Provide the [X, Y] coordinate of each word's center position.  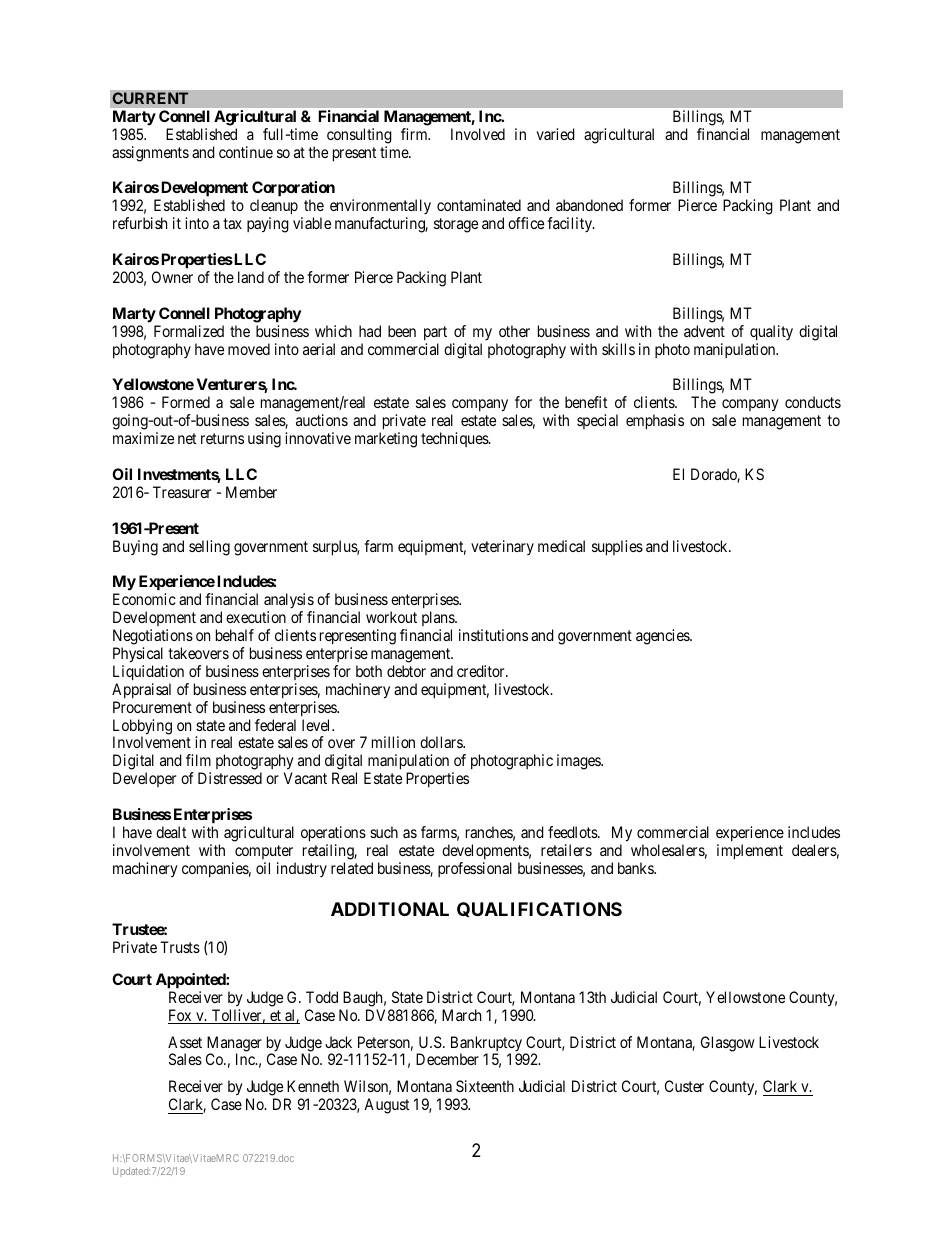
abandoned [589, 205]
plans [439, 618]
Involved [478, 134]
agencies [663, 637]
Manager [234, 1045]
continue [246, 152]
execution [256, 617]
